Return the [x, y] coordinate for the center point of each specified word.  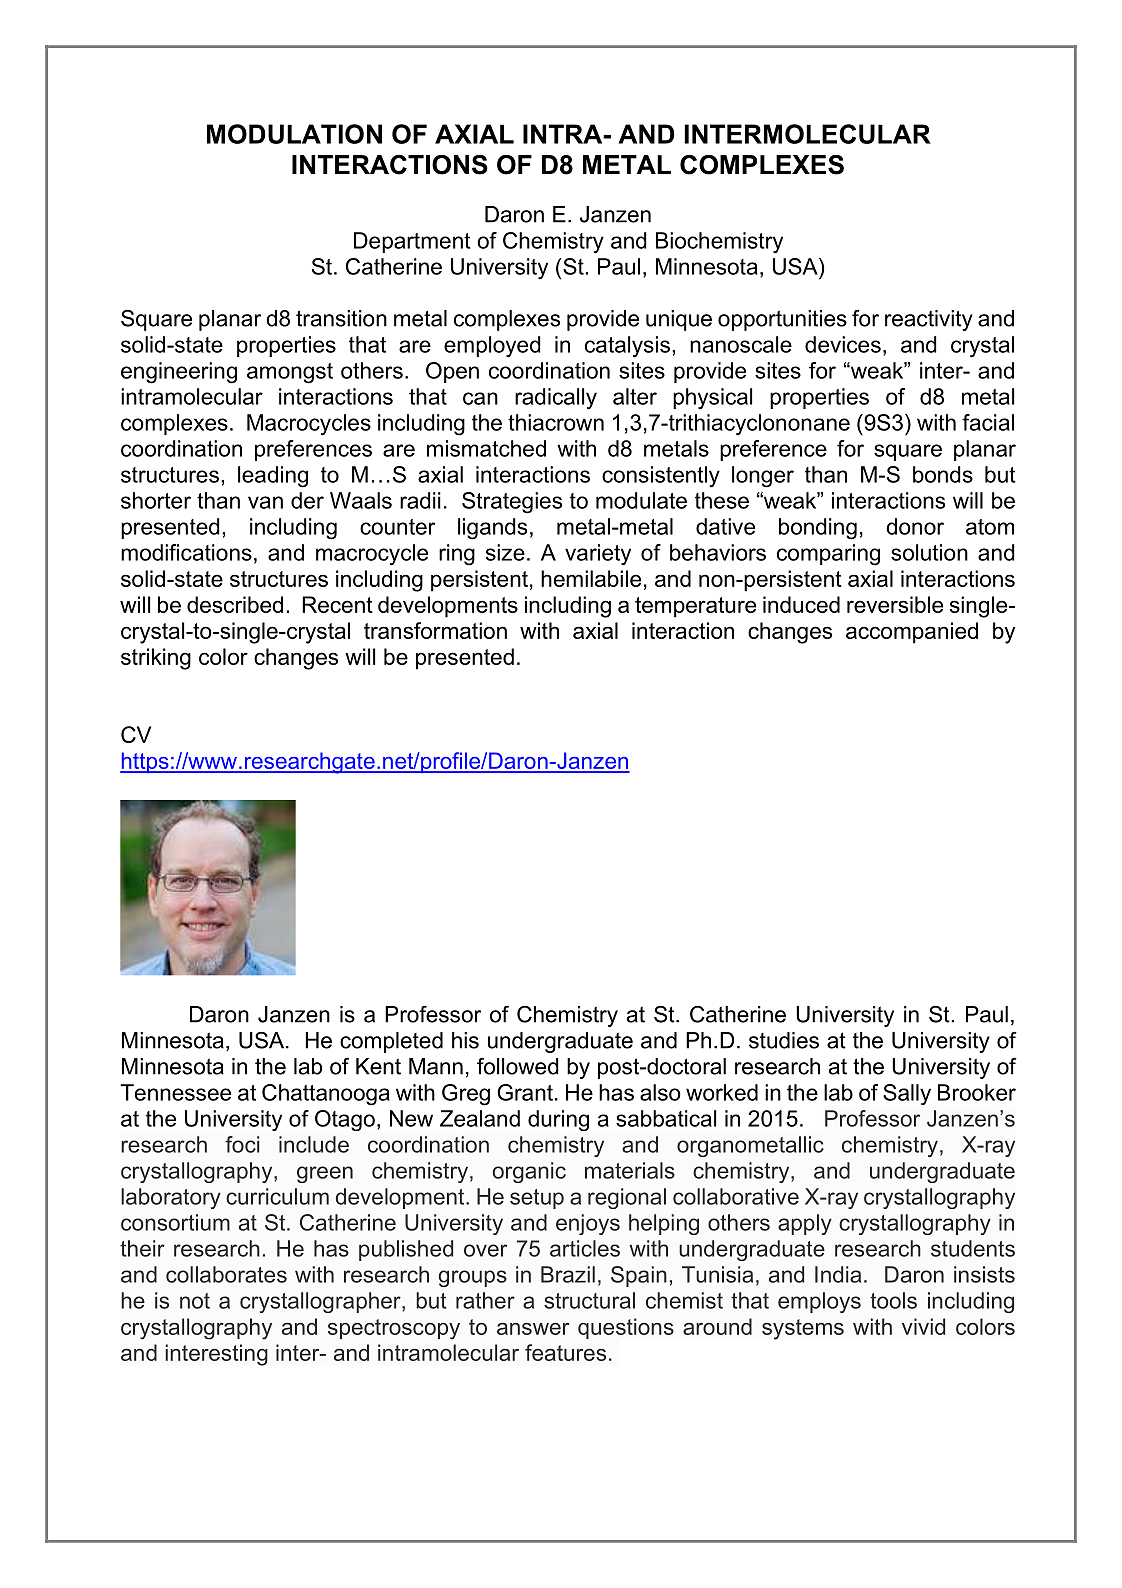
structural [589, 1300]
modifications [186, 552]
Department [412, 242]
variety [598, 554]
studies [784, 1040]
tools [893, 1300]
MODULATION [294, 134]
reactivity [929, 320]
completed [391, 1042]
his [465, 1040]
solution [929, 552]
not [195, 1301]
